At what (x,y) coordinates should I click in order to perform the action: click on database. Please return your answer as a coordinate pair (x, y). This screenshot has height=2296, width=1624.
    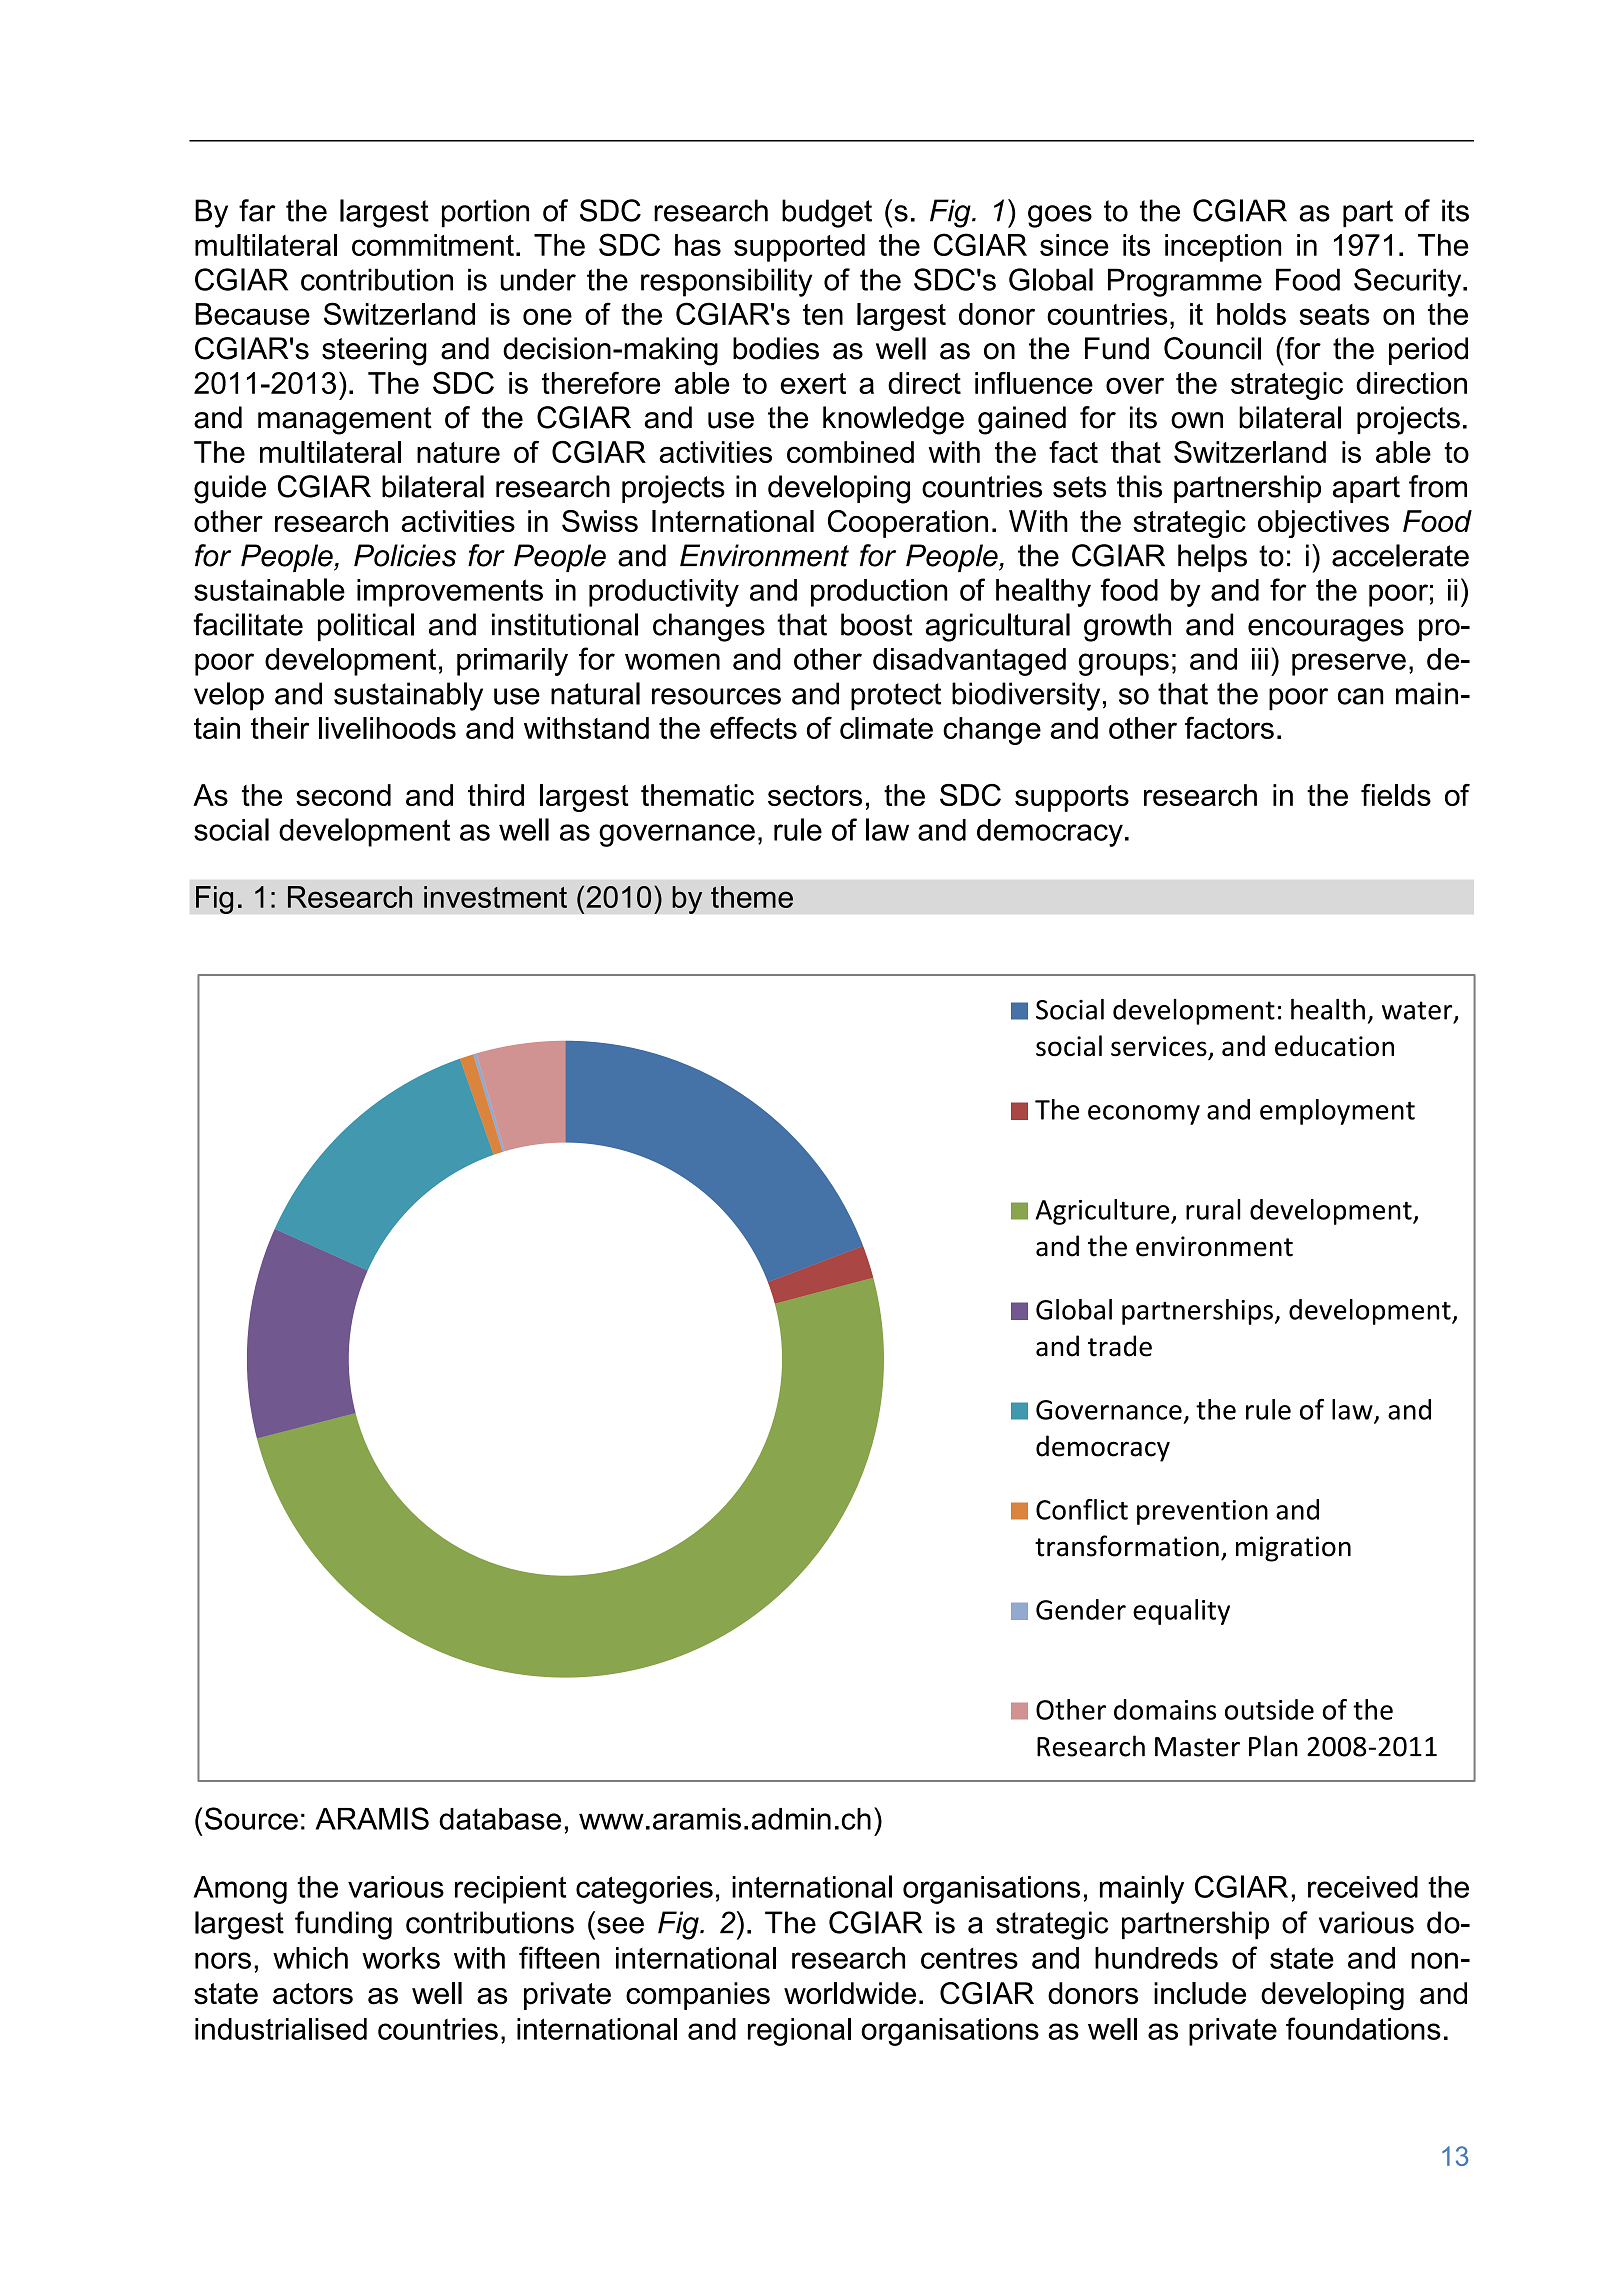
    Looking at the image, I should click on (500, 1819).
